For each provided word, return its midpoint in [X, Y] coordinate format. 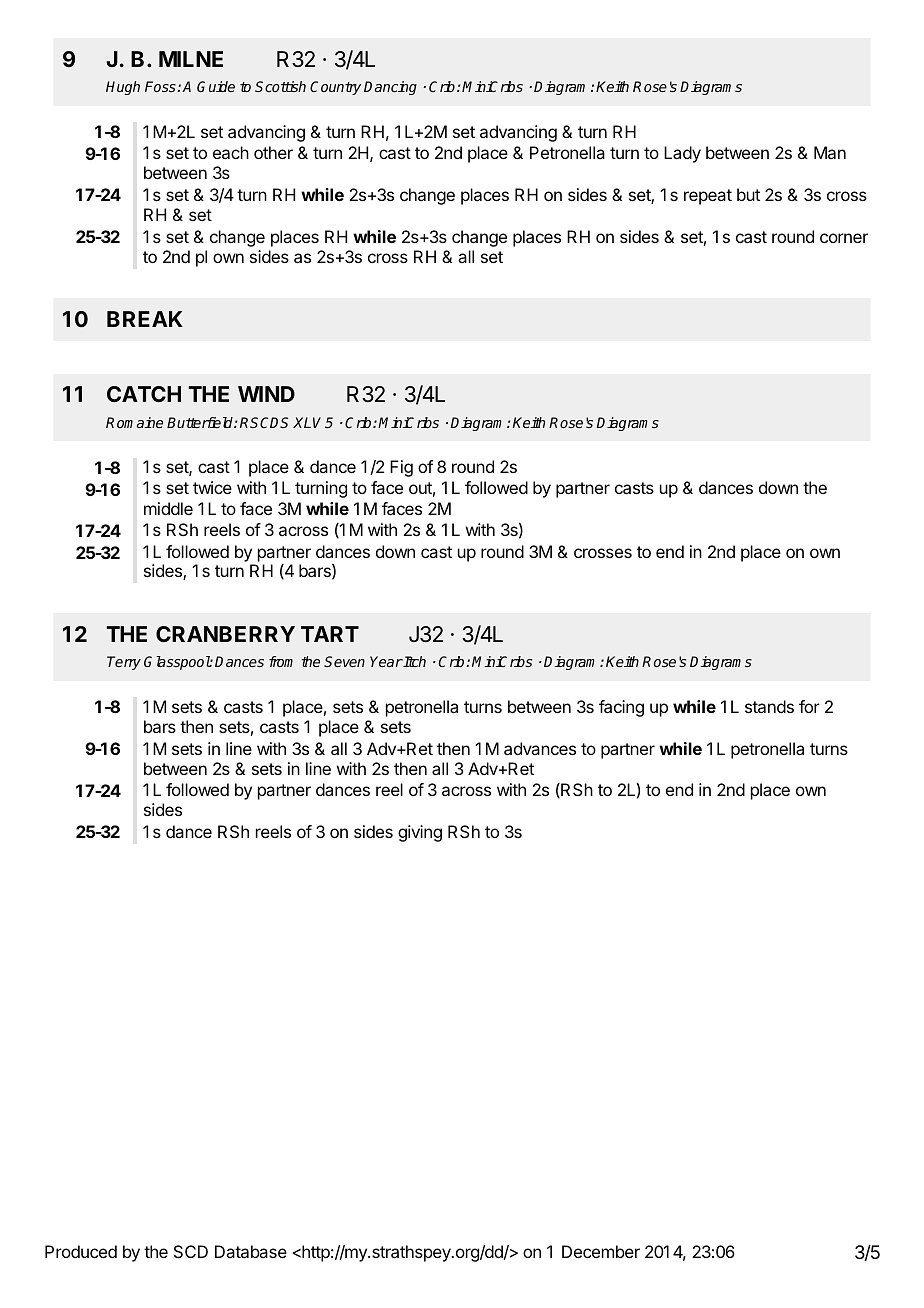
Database [251, 1251]
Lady [682, 154]
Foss [161, 86]
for [809, 706]
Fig [401, 468]
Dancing [390, 88]
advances [540, 748]
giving [420, 833]
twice [212, 487]
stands [769, 706]
